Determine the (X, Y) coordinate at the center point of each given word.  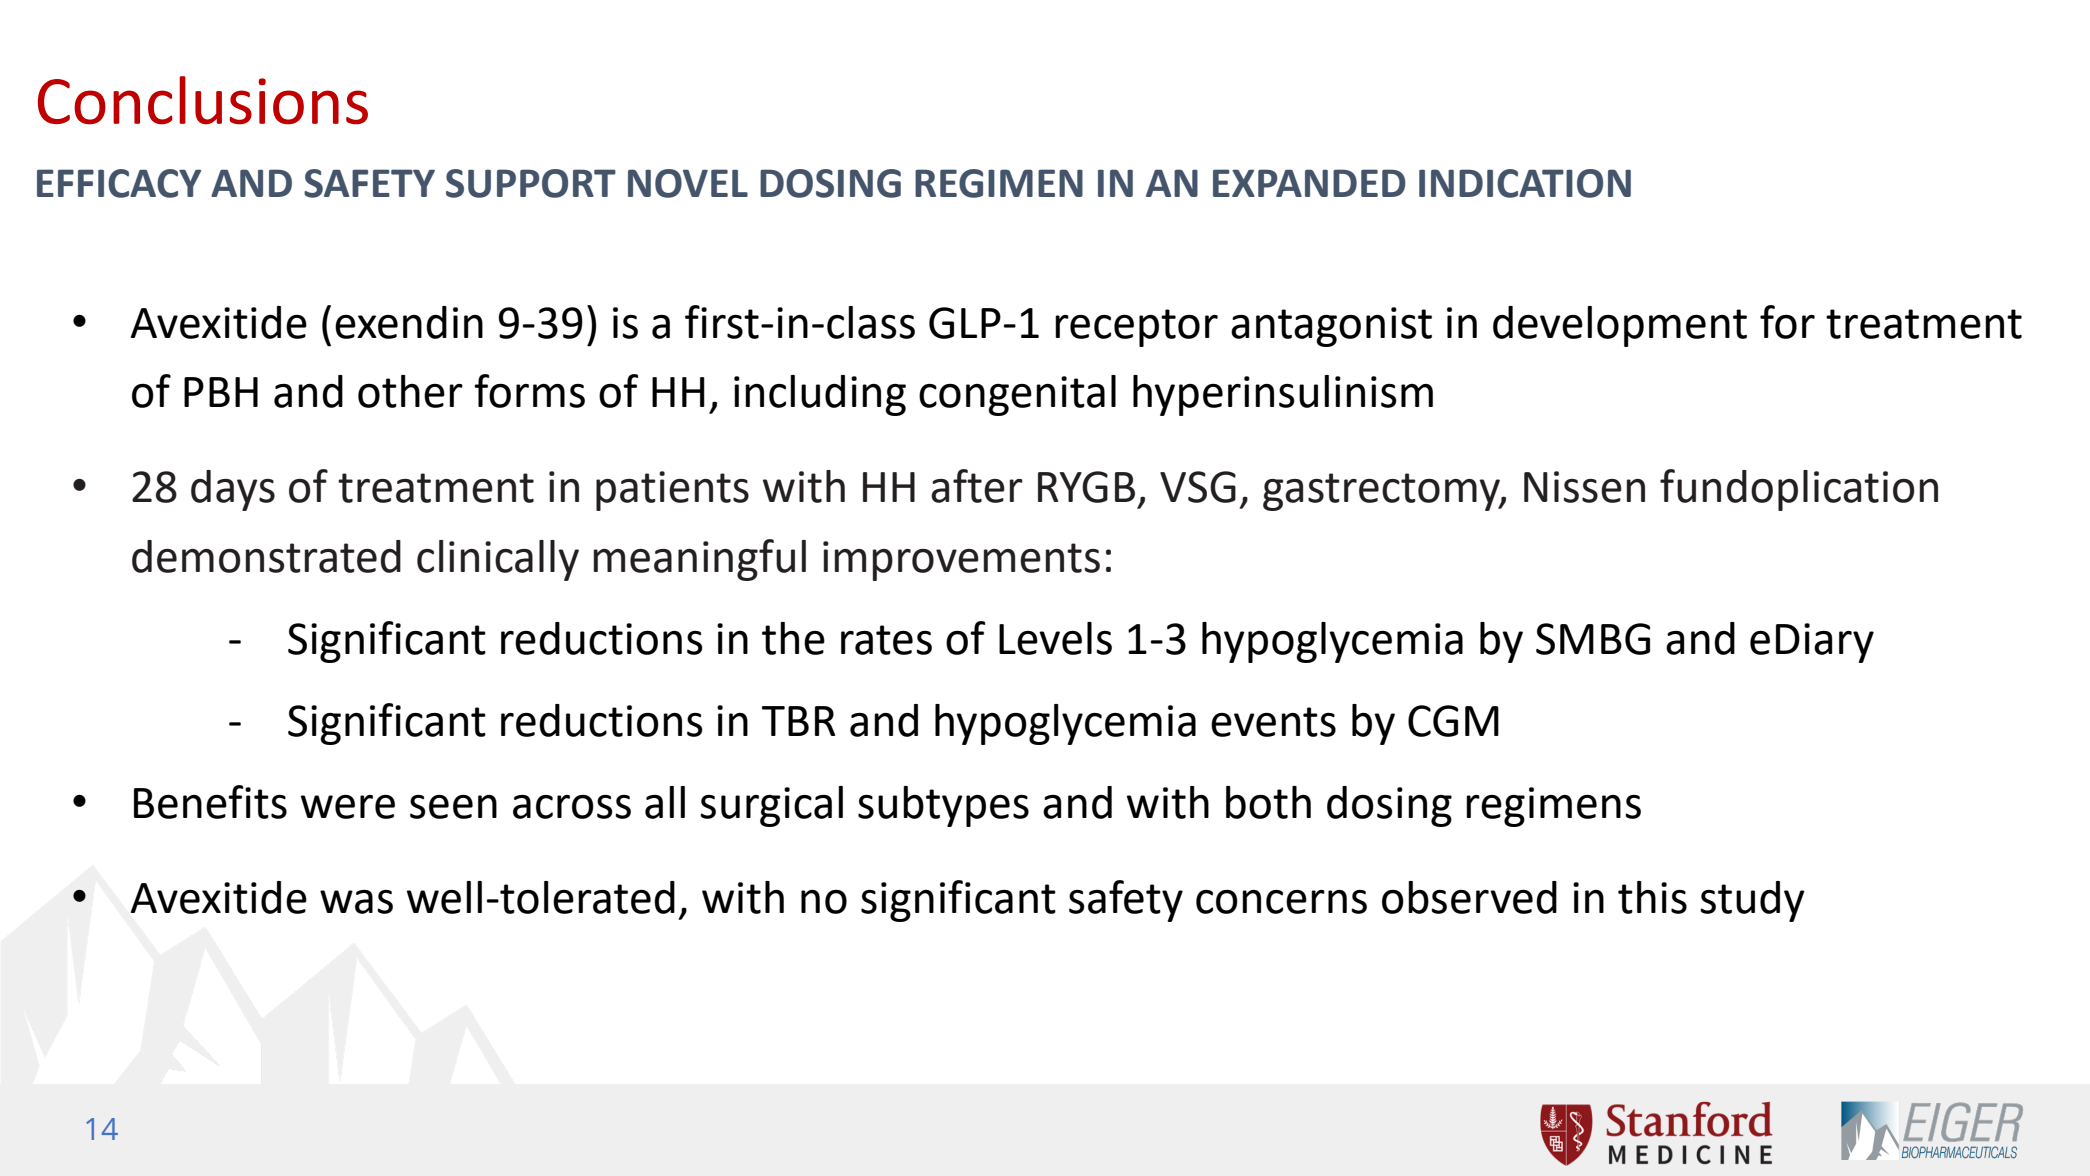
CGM (1453, 721)
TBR (798, 721)
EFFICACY (119, 183)
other (410, 391)
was (356, 902)
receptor (1136, 328)
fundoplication (1799, 490)
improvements (961, 561)
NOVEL (688, 183)
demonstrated (266, 556)
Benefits (210, 802)
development (1620, 326)
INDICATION (1525, 183)
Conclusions (203, 100)
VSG (1198, 487)
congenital (1017, 395)
